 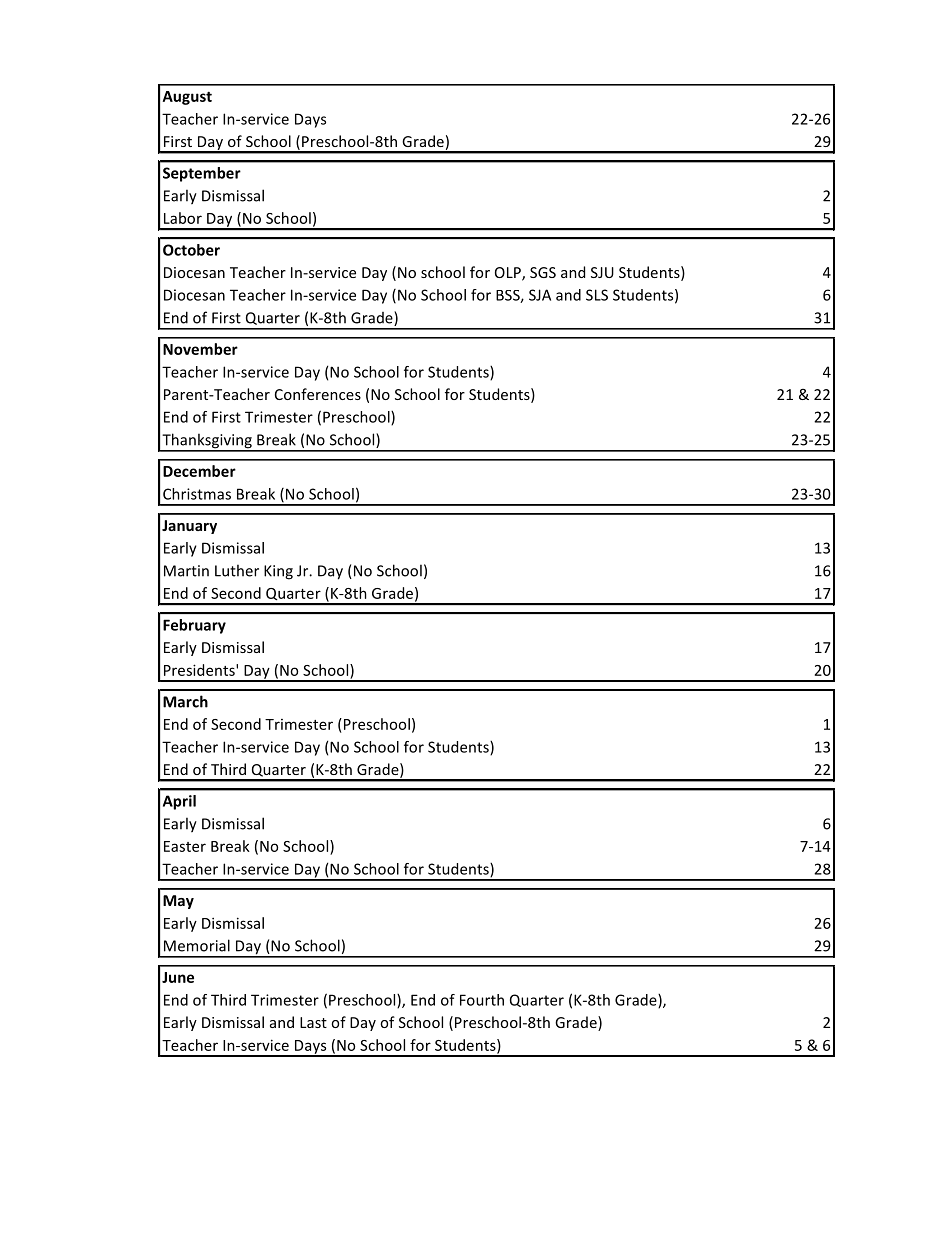 I want to click on June, so click(x=178, y=977).
